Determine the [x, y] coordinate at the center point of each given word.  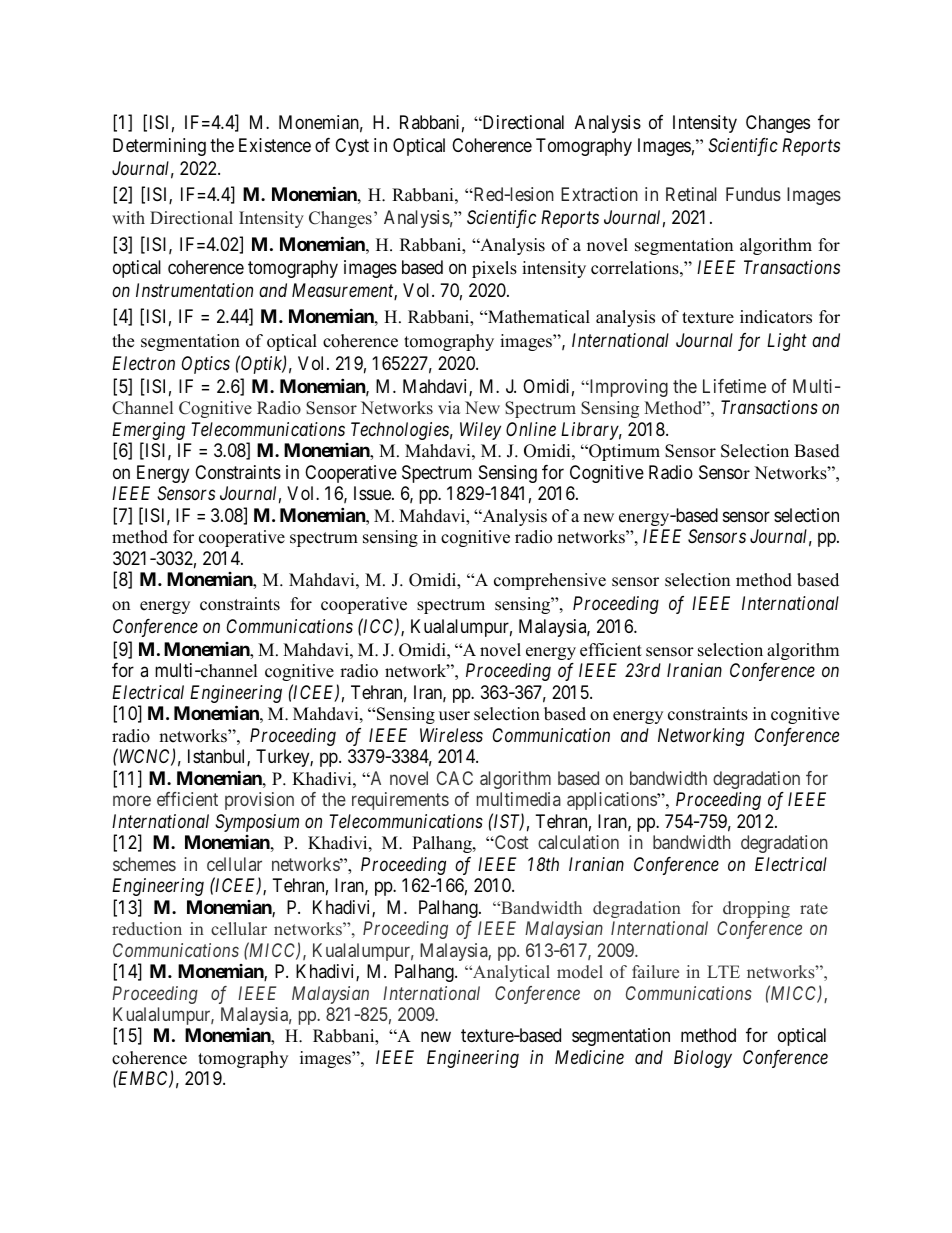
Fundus [753, 194]
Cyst [352, 147]
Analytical [510, 973]
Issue [373, 493]
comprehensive [550, 581]
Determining [159, 147]
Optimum [623, 452]
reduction [147, 929]
